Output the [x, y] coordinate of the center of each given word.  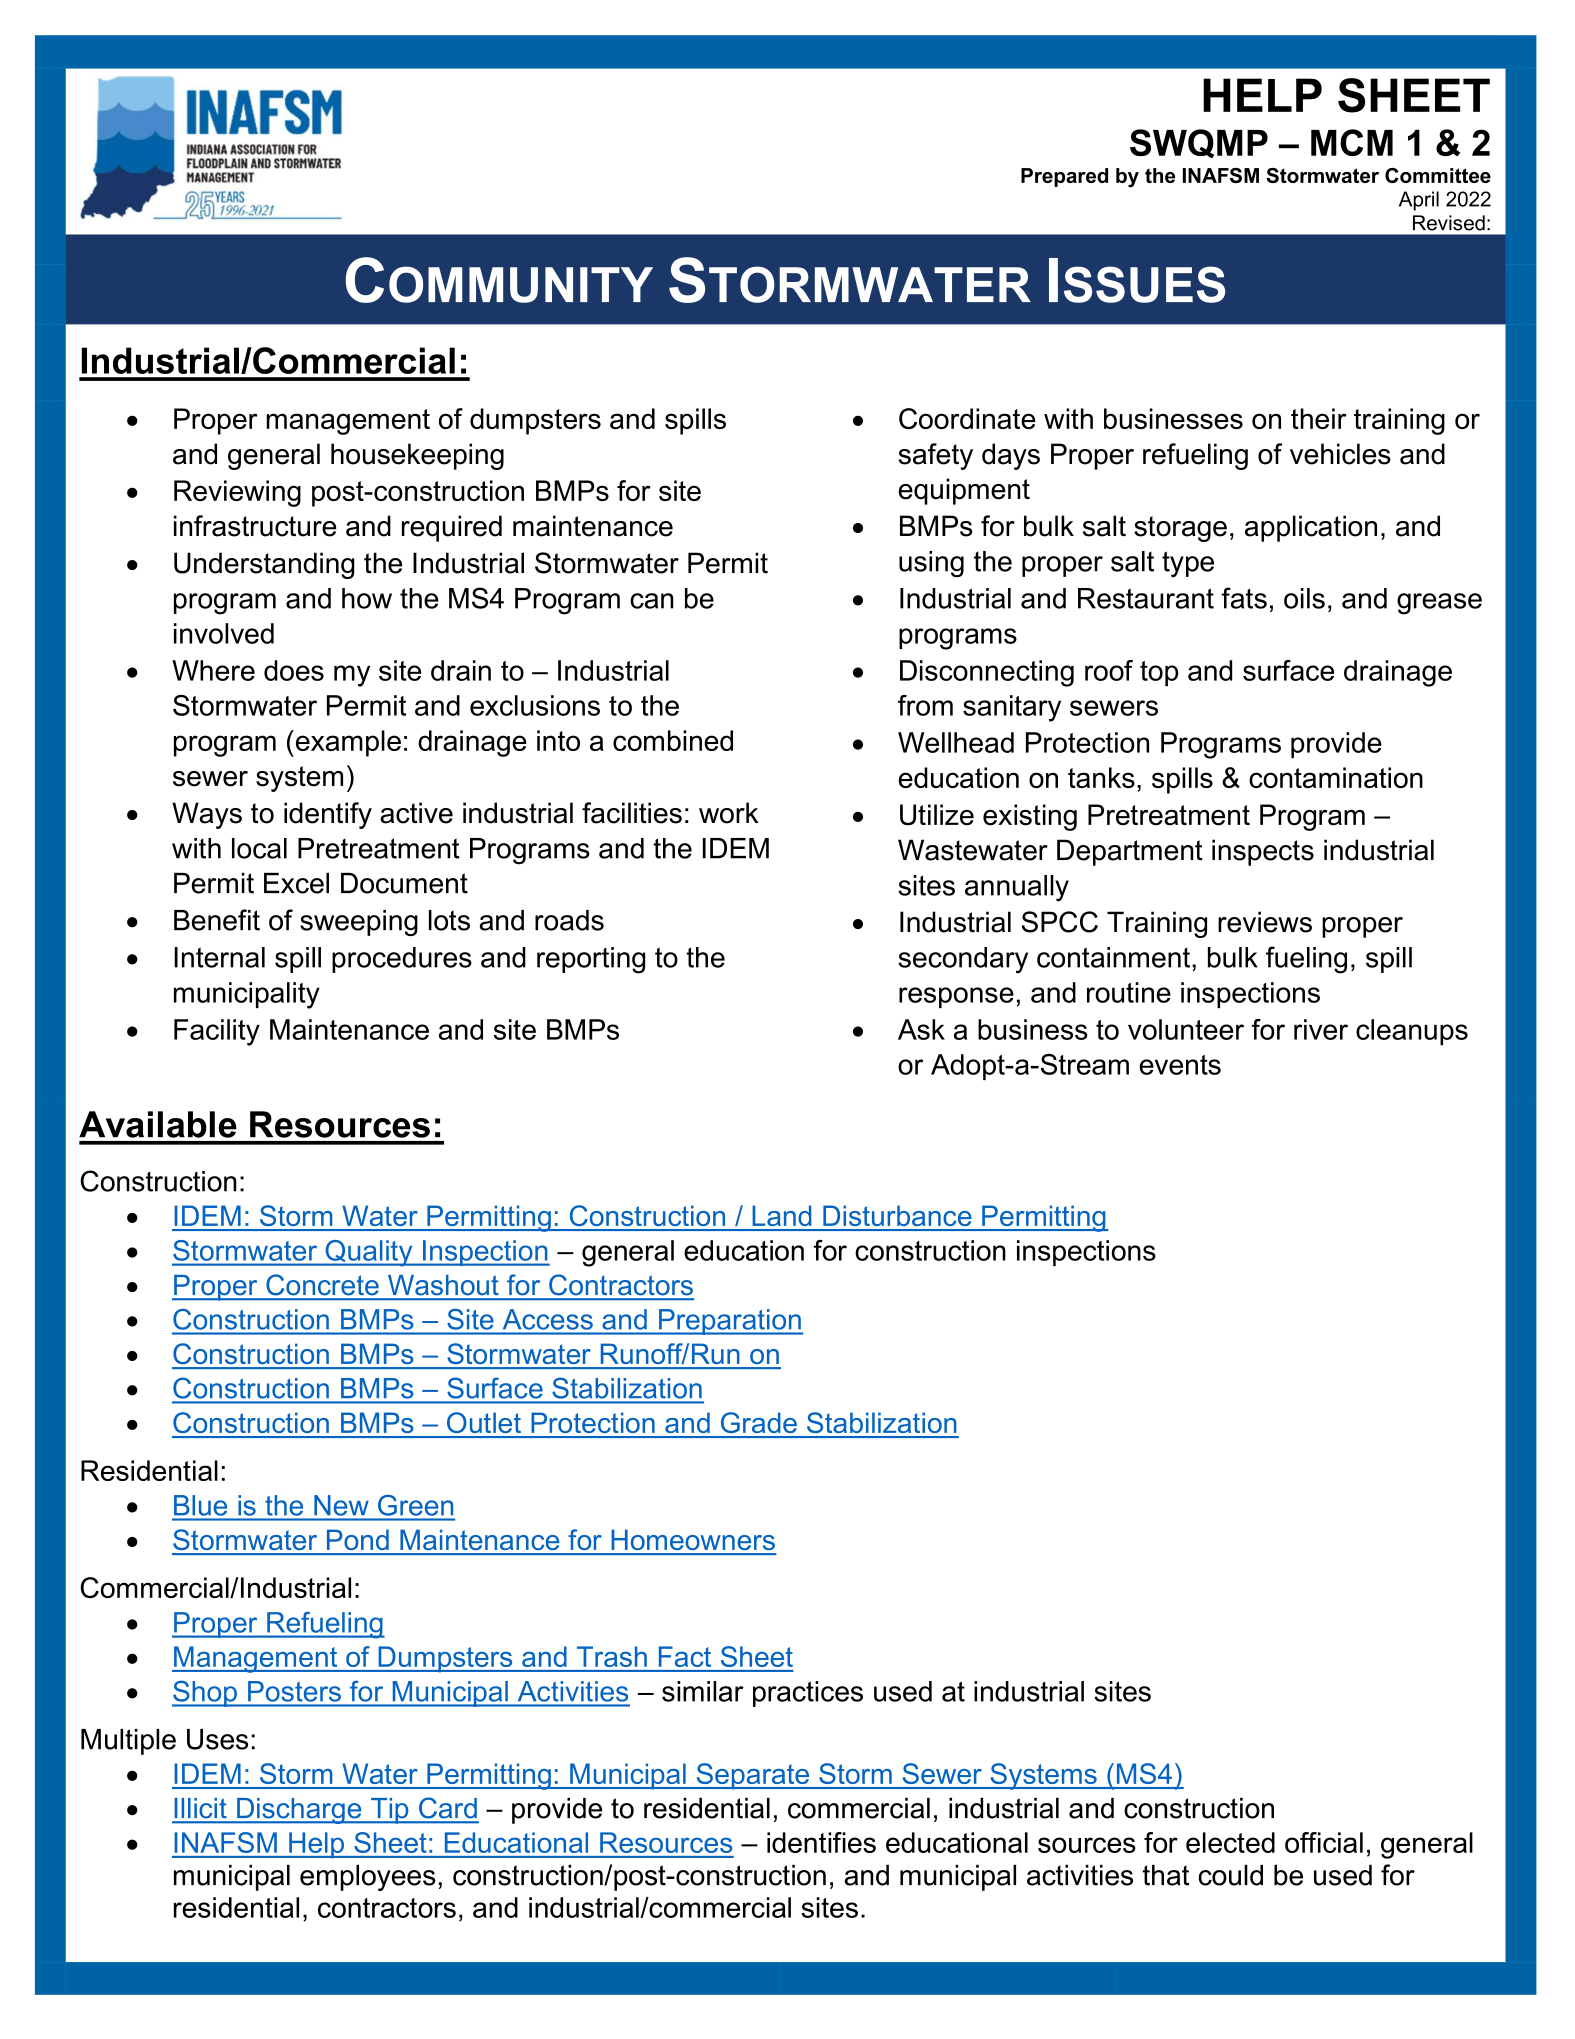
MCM [1352, 142]
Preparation [730, 1322]
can [652, 601]
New [341, 1505]
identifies [821, 1842]
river [1321, 1029]
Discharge [299, 1811]
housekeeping [417, 456]
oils [1304, 598]
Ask [921, 1029]
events [1180, 1065]
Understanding [264, 565]
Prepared [1064, 177]
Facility [217, 1032]
